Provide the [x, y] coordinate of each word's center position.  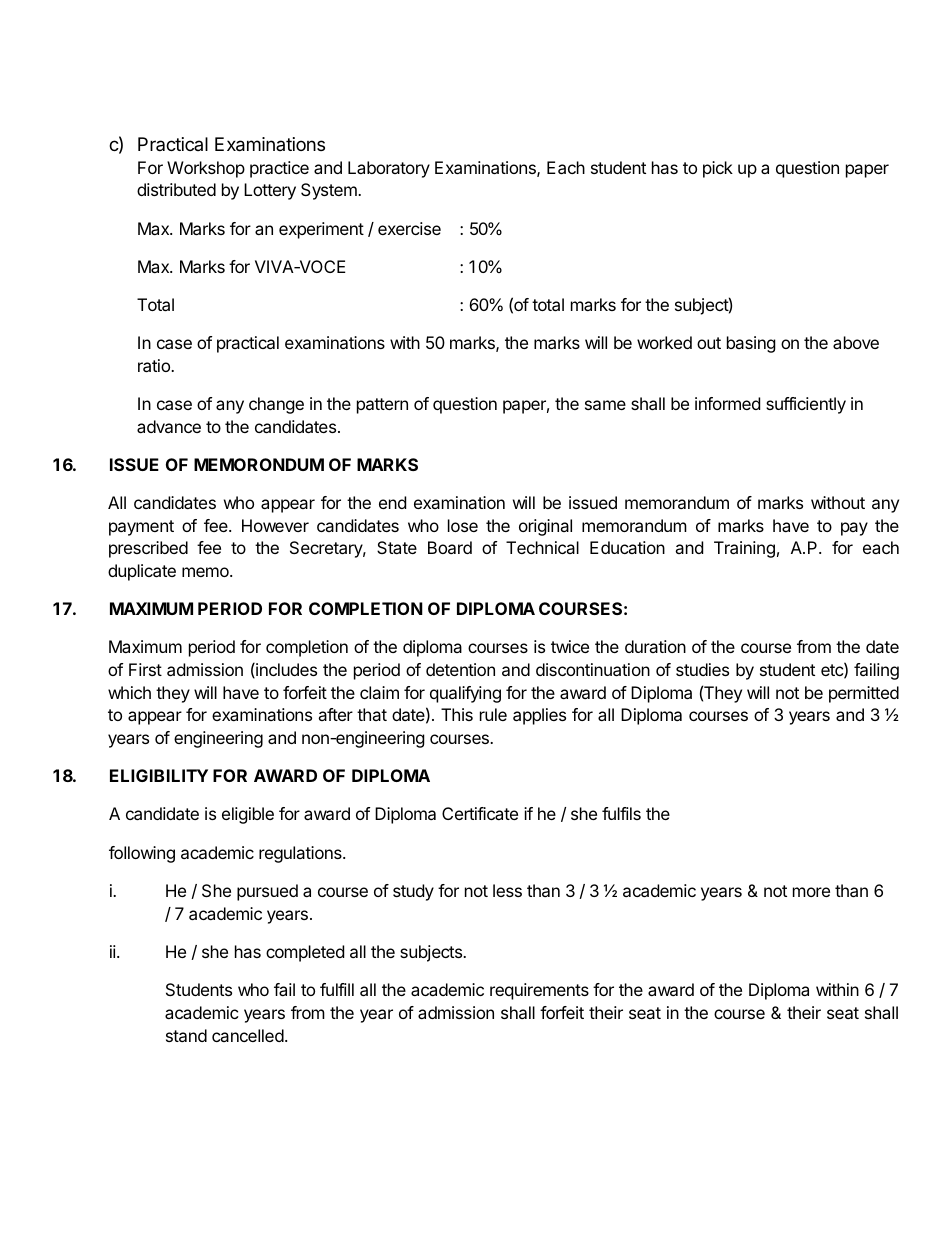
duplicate [142, 572]
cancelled [248, 1035]
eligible [248, 815]
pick [718, 169]
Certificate [480, 813]
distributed [176, 189]
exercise [409, 228]
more [811, 892]
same [605, 405]
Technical [542, 547]
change [276, 405]
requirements [539, 991]
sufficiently [806, 405]
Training [744, 549]
